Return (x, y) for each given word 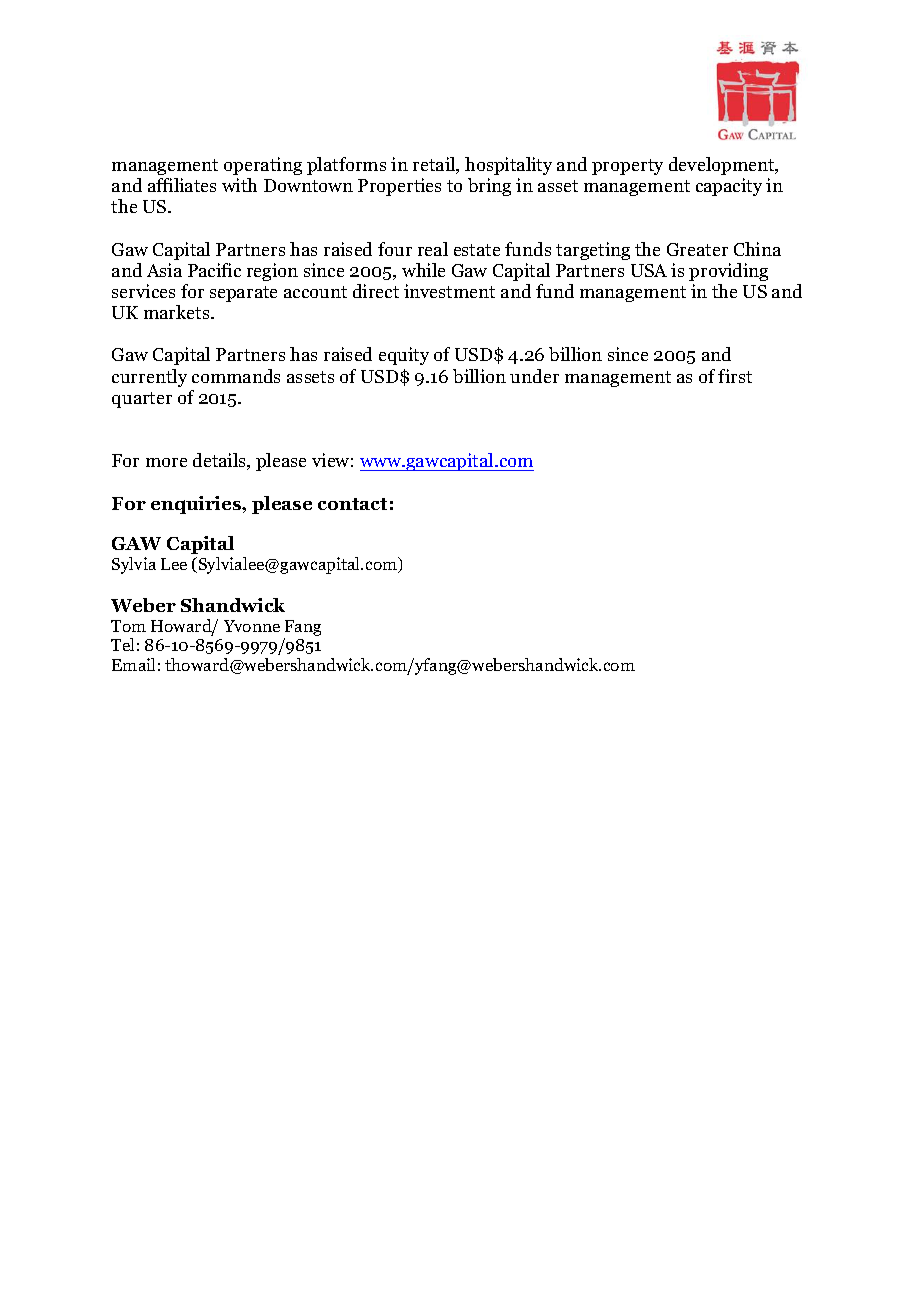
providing (728, 272)
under (534, 376)
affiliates (182, 185)
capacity (729, 187)
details (221, 461)
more (166, 462)
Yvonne (252, 626)
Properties (399, 187)
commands (236, 376)
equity (404, 356)
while (423, 270)
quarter (142, 400)
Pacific (214, 270)
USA (649, 270)
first (735, 376)
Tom (128, 626)
